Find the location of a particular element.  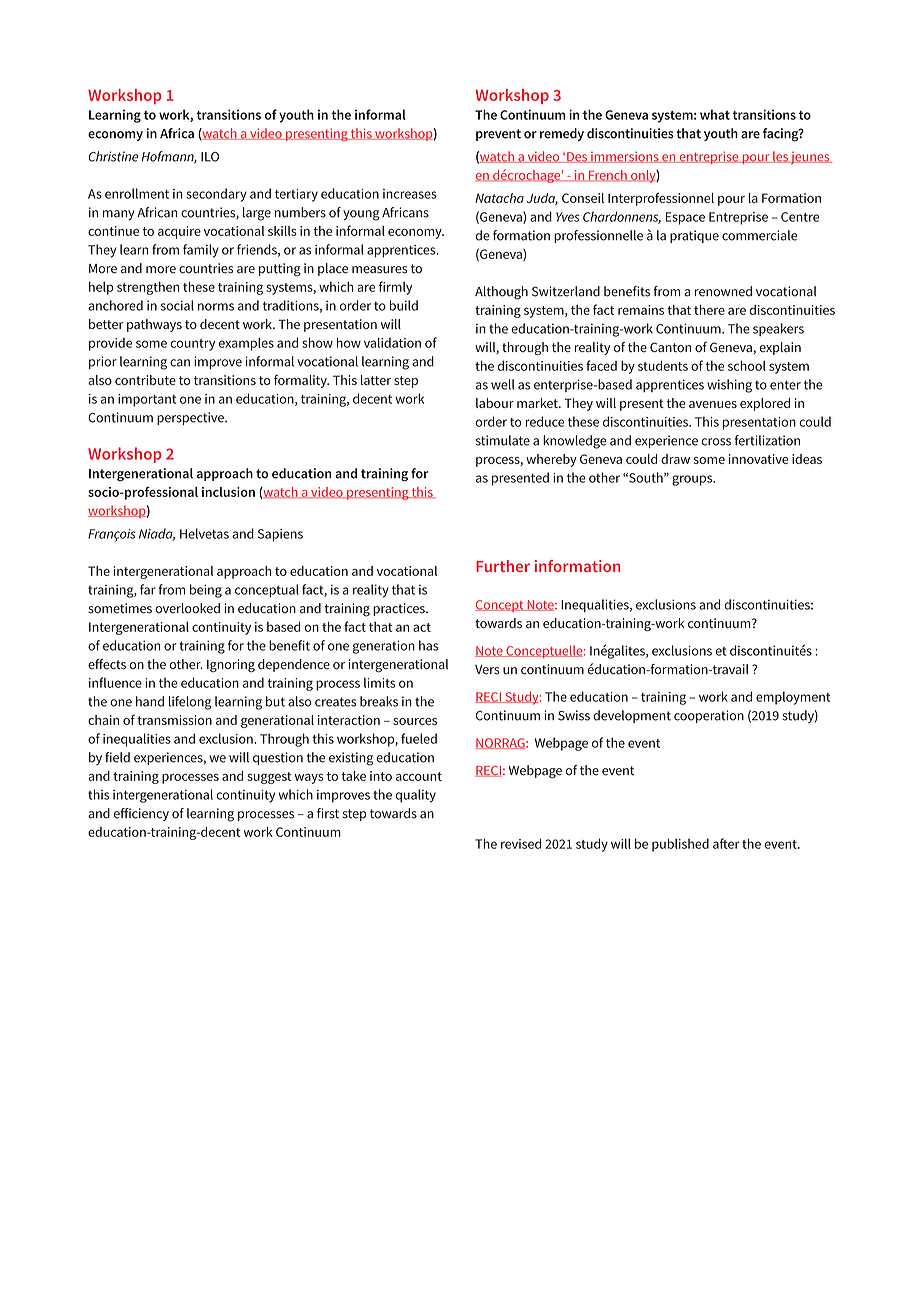

quality is located at coordinates (416, 796).
